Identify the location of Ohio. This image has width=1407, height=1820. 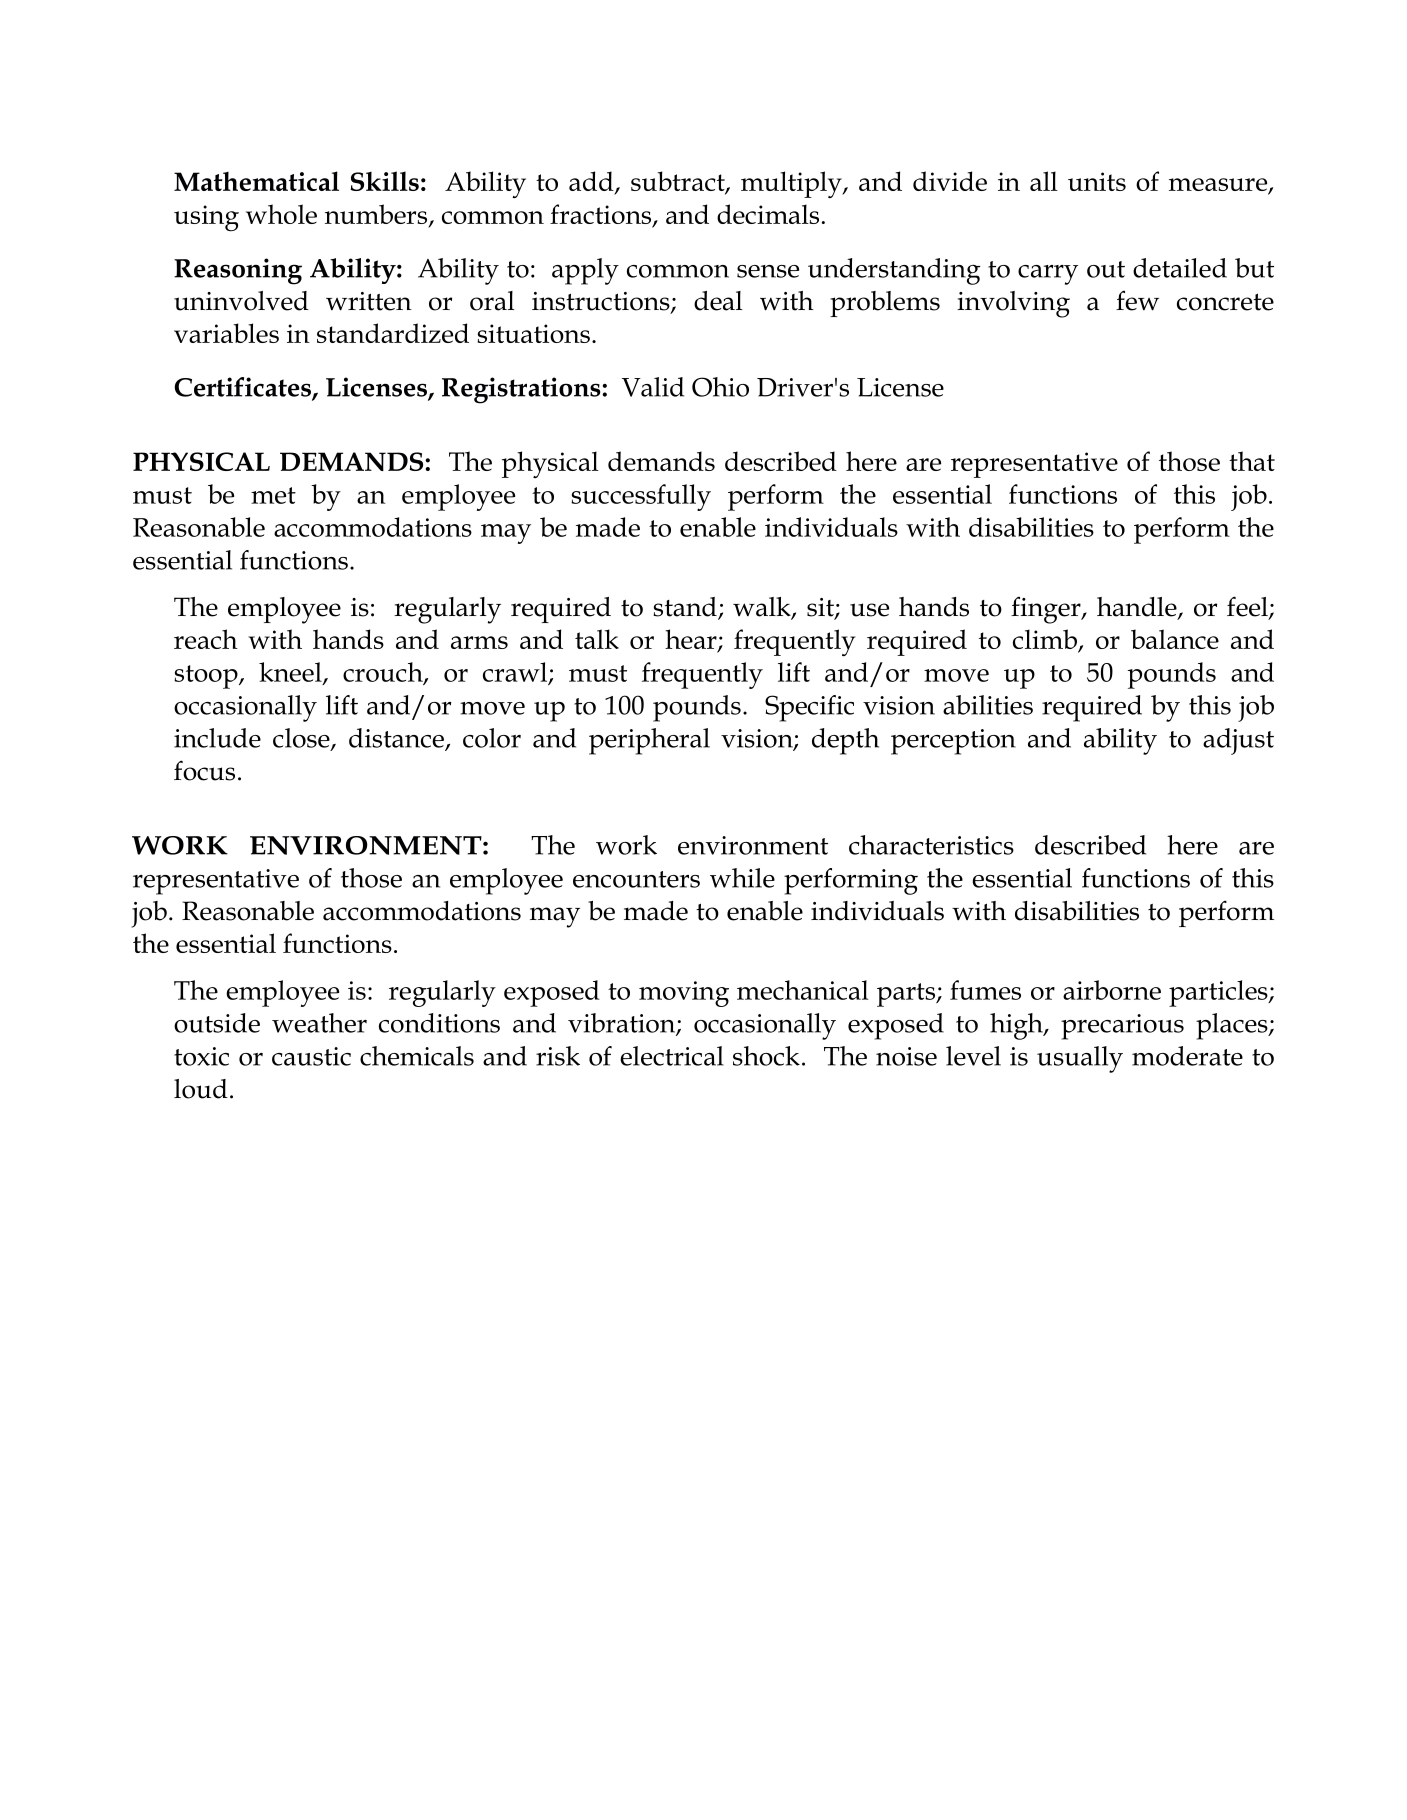
(720, 387).
